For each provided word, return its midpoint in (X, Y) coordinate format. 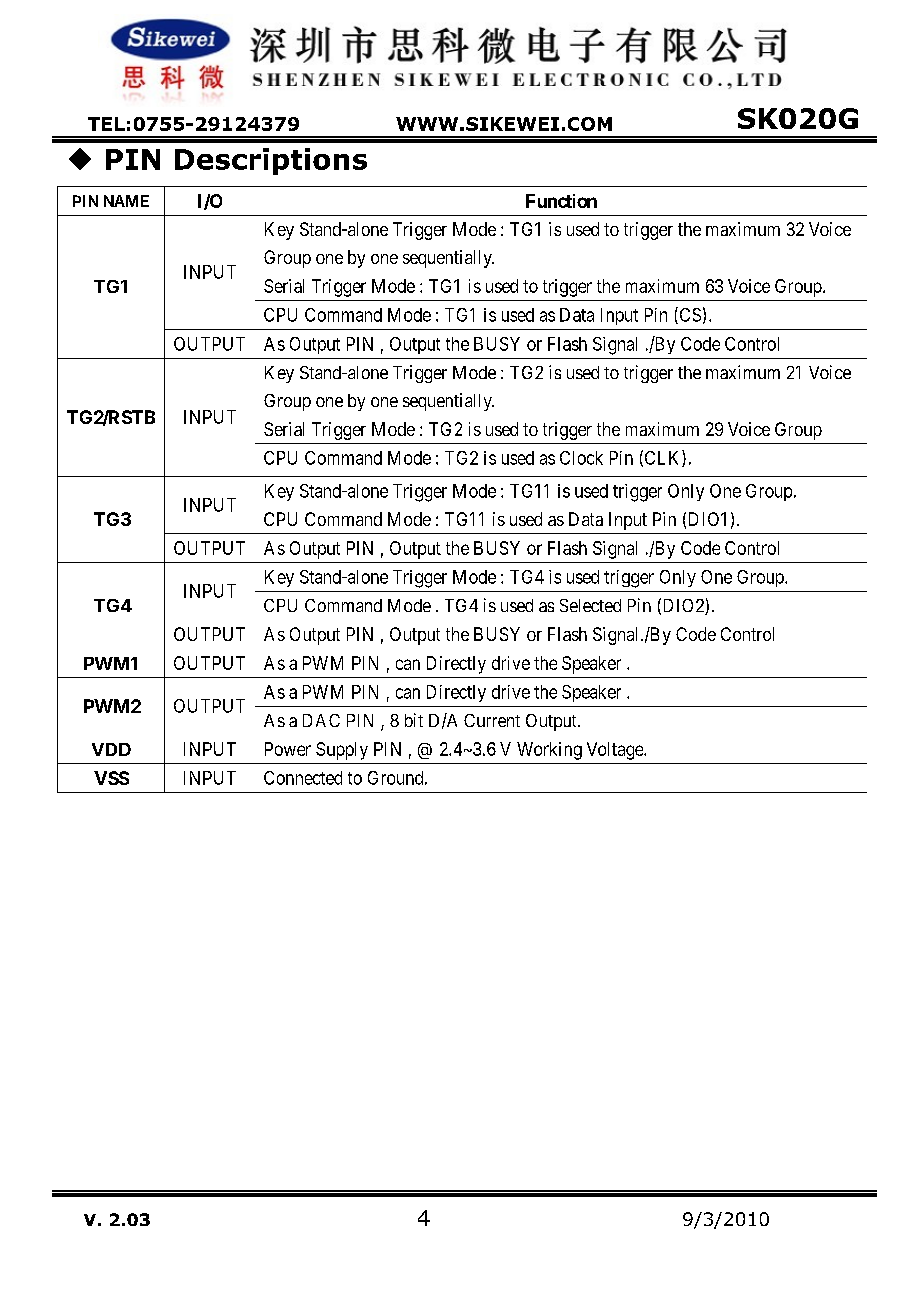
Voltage (616, 751)
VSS (111, 778)
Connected (303, 778)
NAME (126, 201)
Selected (590, 605)
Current (492, 720)
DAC (321, 720)
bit (414, 720)
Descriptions (271, 161)
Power (288, 749)
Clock (581, 458)
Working (549, 751)
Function (561, 201)
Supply (342, 751)
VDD (111, 749)
